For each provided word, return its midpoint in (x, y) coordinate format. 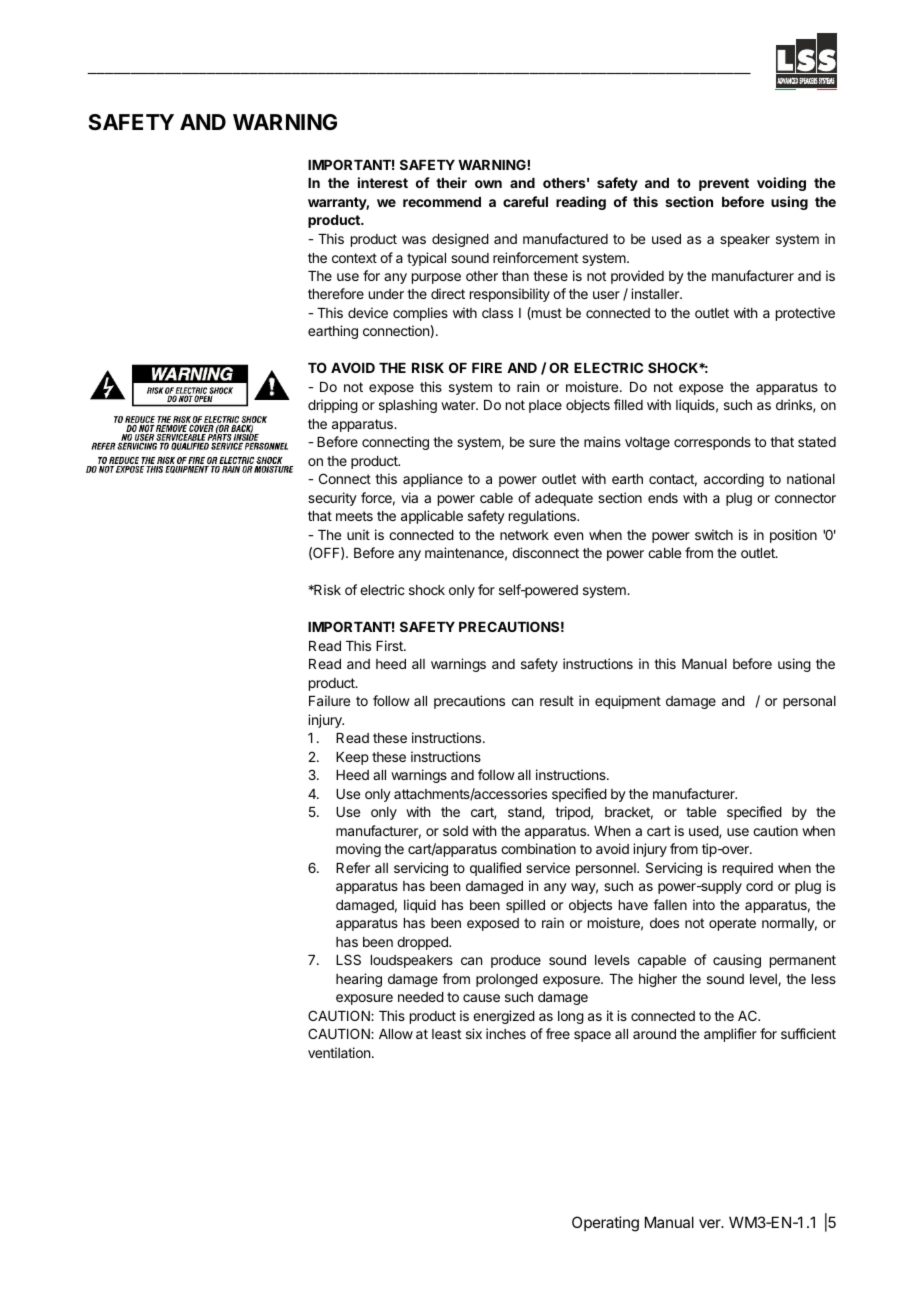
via (409, 497)
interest (383, 182)
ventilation (340, 1052)
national (811, 478)
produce (516, 961)
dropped (423, 943)
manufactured (565, 238)
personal (809, 702)
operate (732, 924)
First (390, 645)
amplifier (730, 1035)
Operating (605, 1224)
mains (602, 441)
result (557, 701)
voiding (781, 184)
